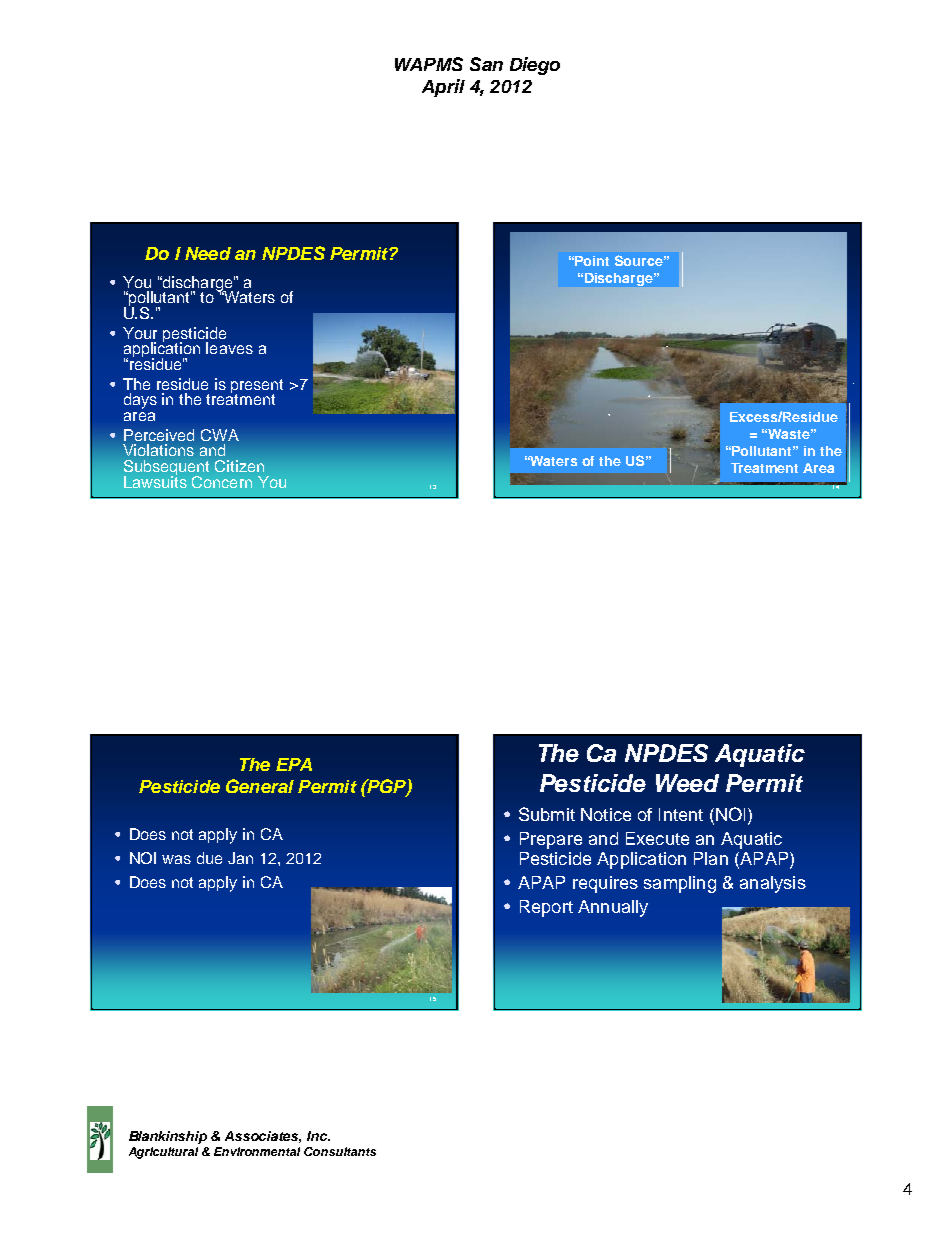 This page has height=1233, width=952. What do you see at coordinates (535, 66) in the page?
I see `Diego` at bounding box center [535, 66].
